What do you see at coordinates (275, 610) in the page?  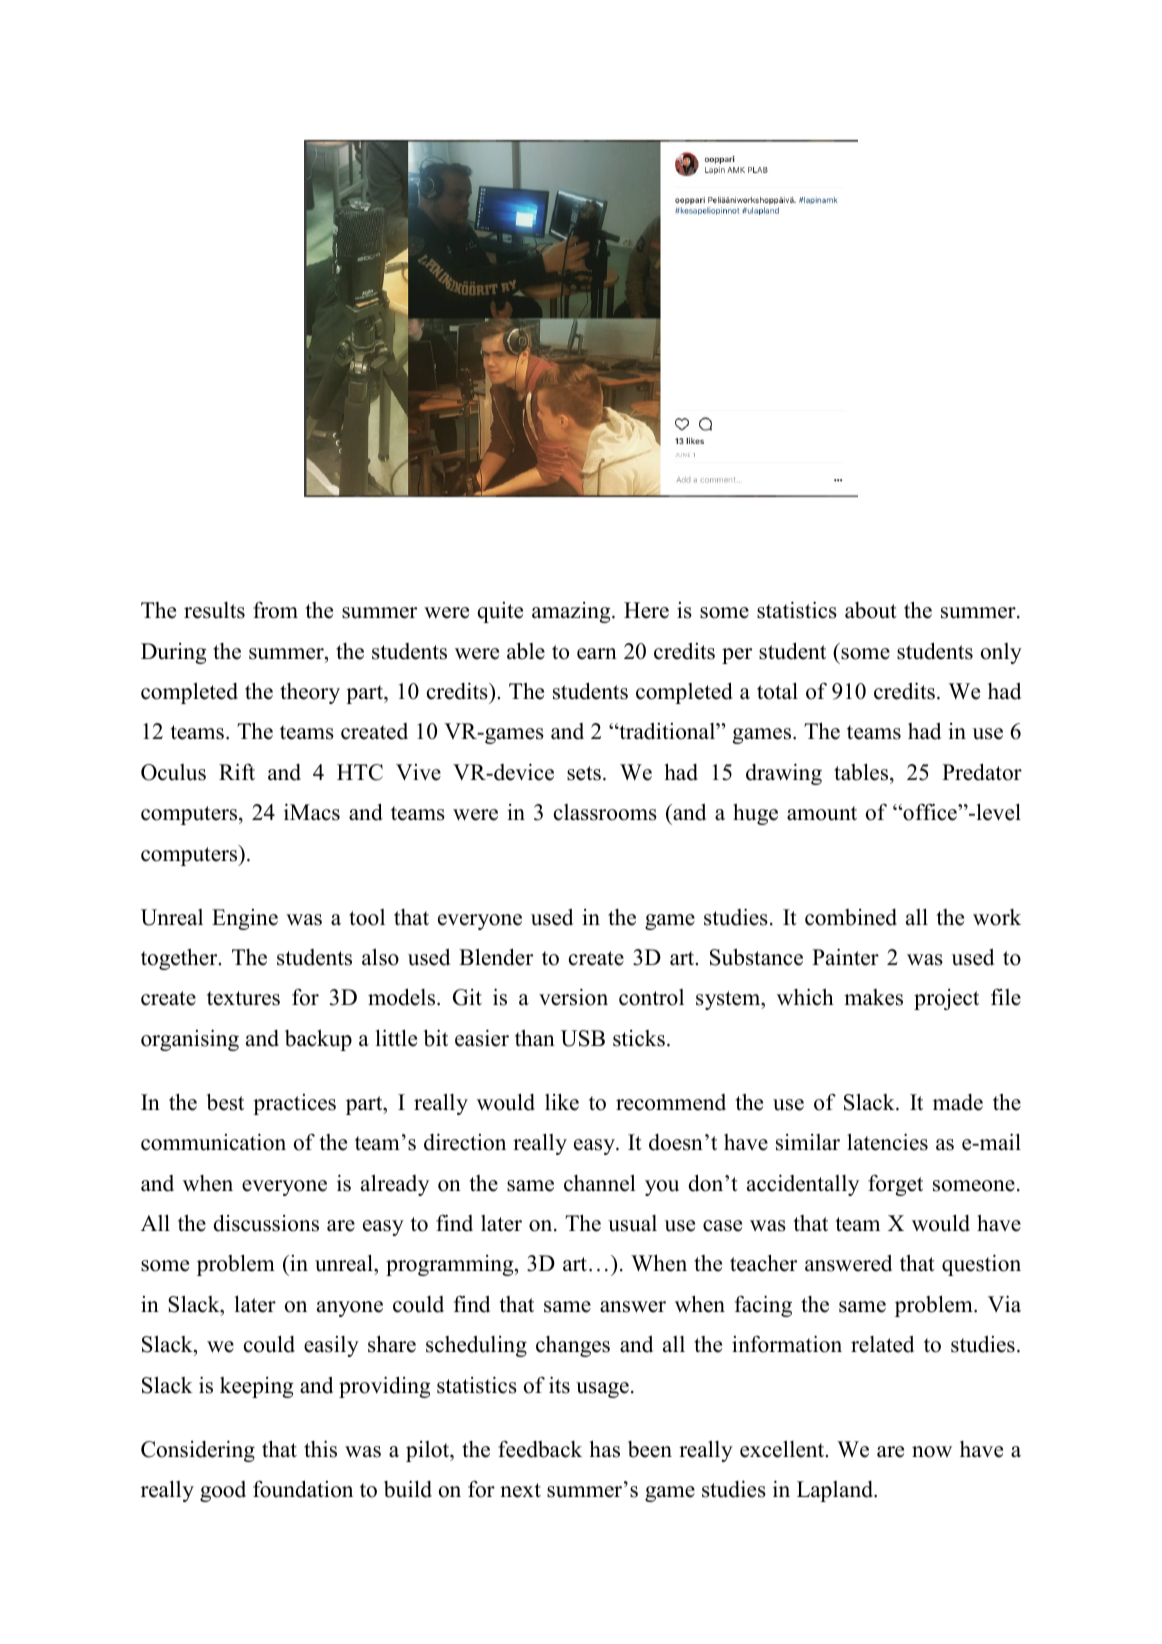 I see `from` at bounding box center [275, 610].
